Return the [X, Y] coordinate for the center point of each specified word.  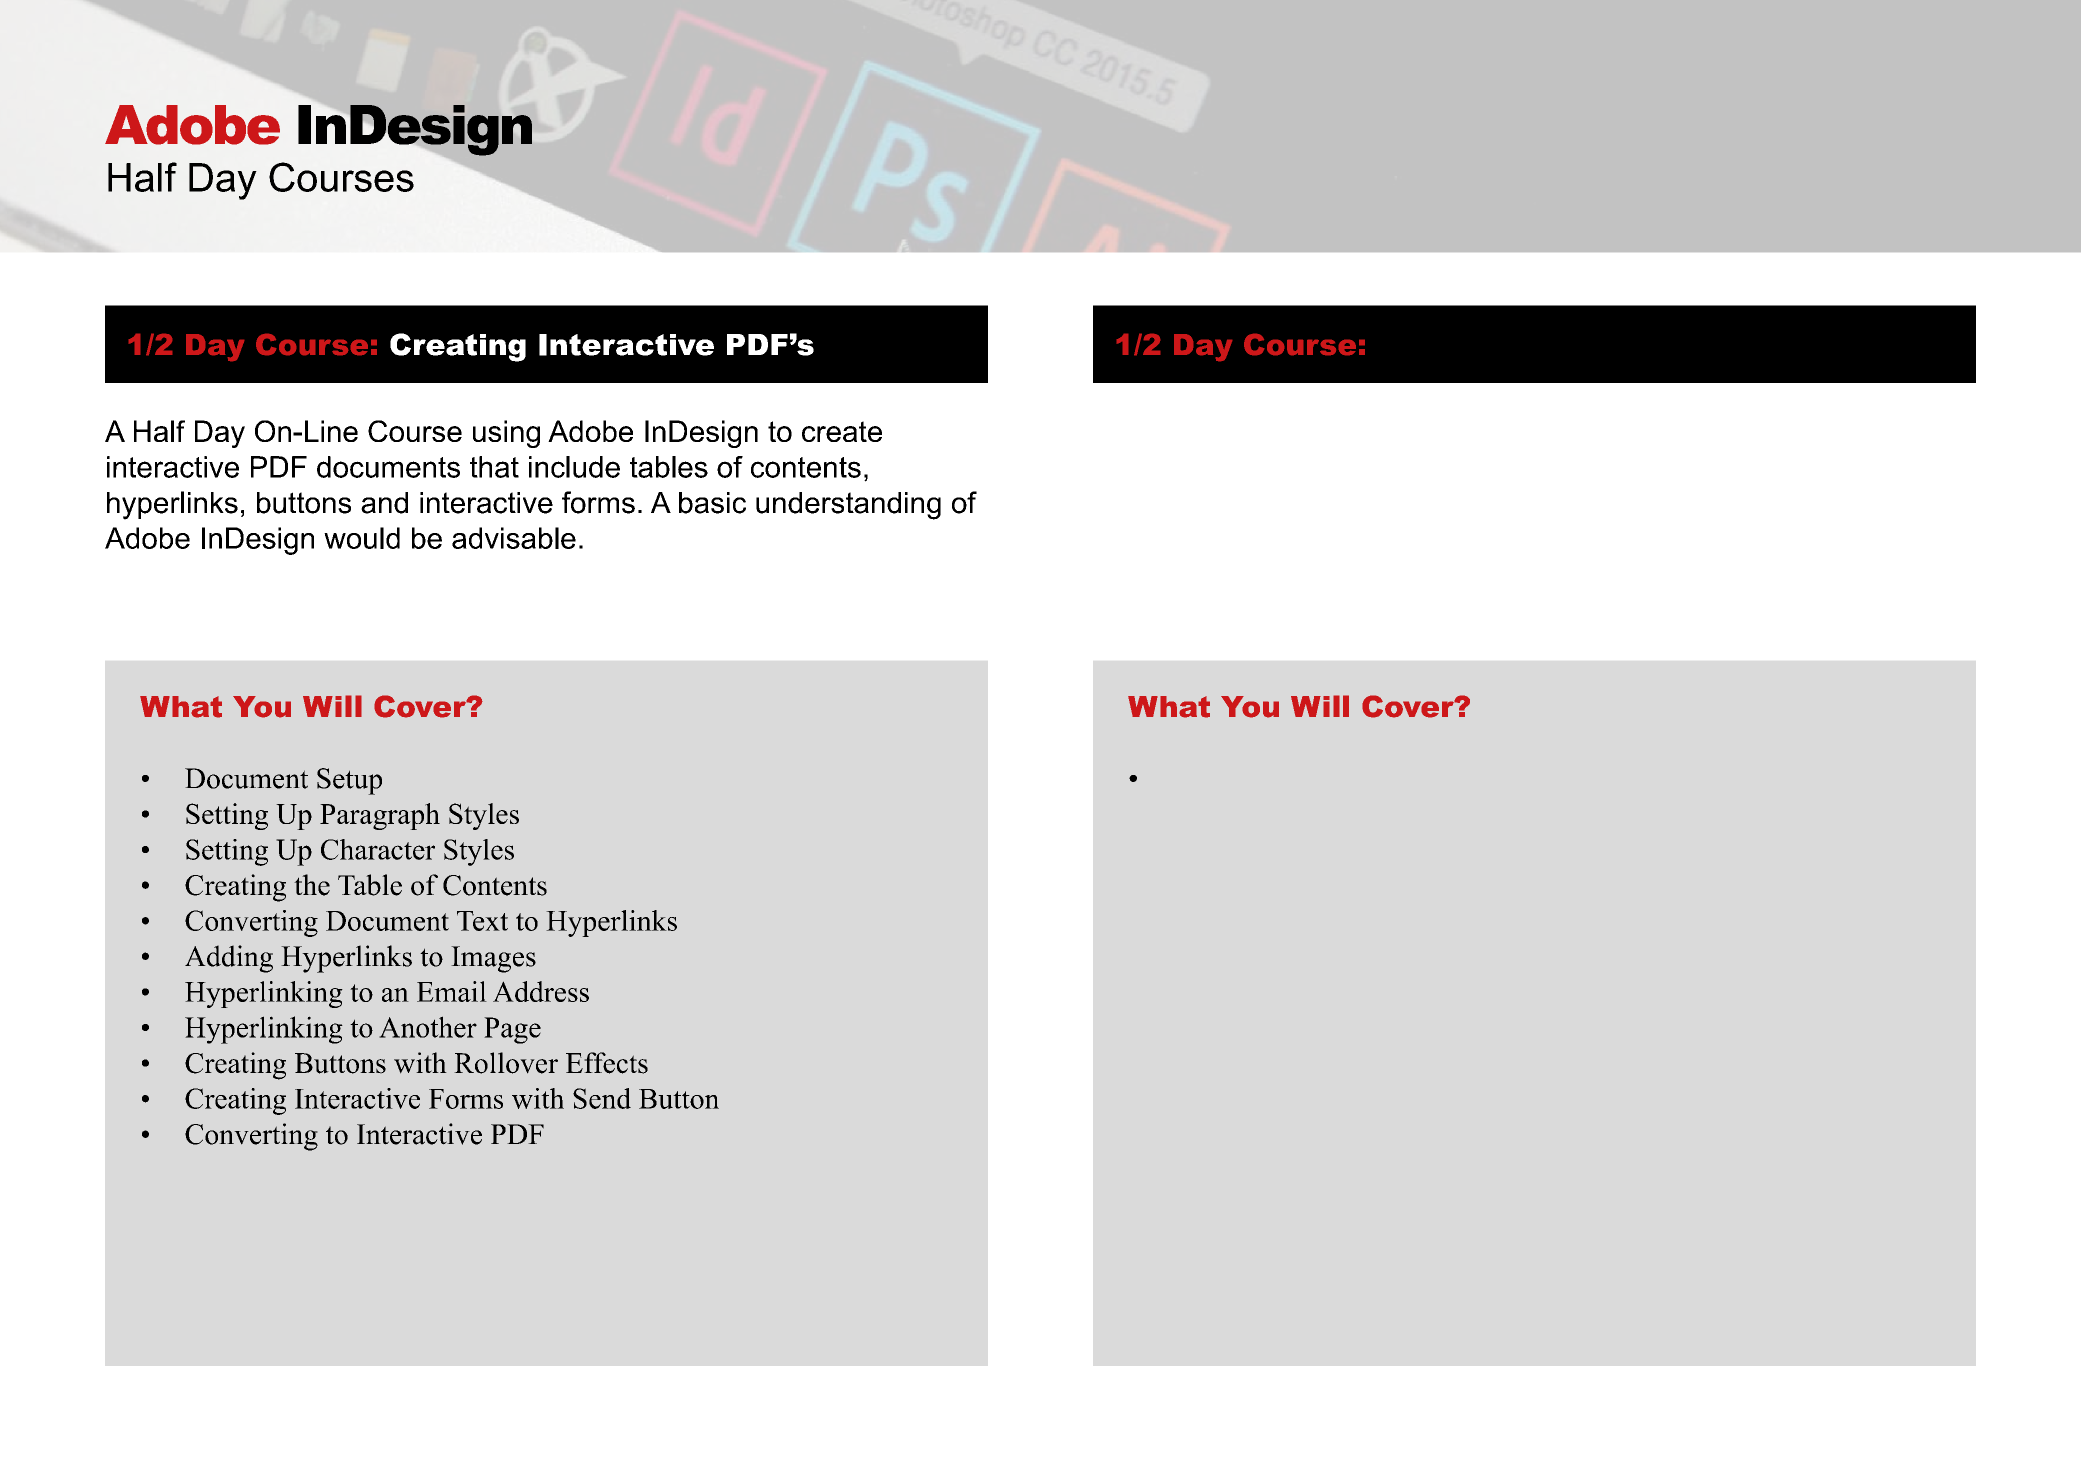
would [362, 538]
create [842, 431]
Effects [607, 1063]
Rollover [506, 1063]
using [506, 434]
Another [428, 1027]
